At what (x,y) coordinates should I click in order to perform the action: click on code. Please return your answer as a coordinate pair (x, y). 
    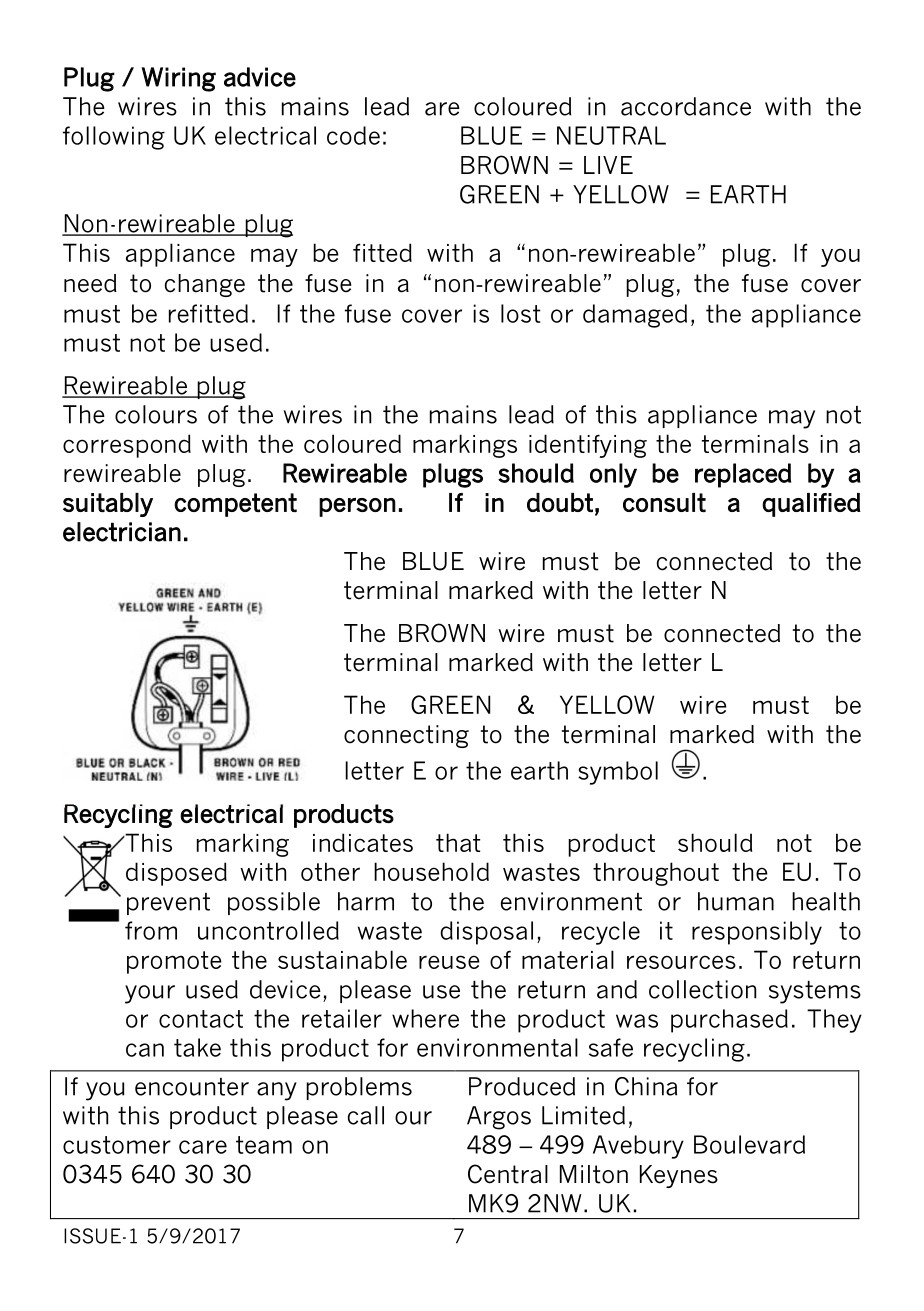
    Looking at the image, I should click on (353, 135).
